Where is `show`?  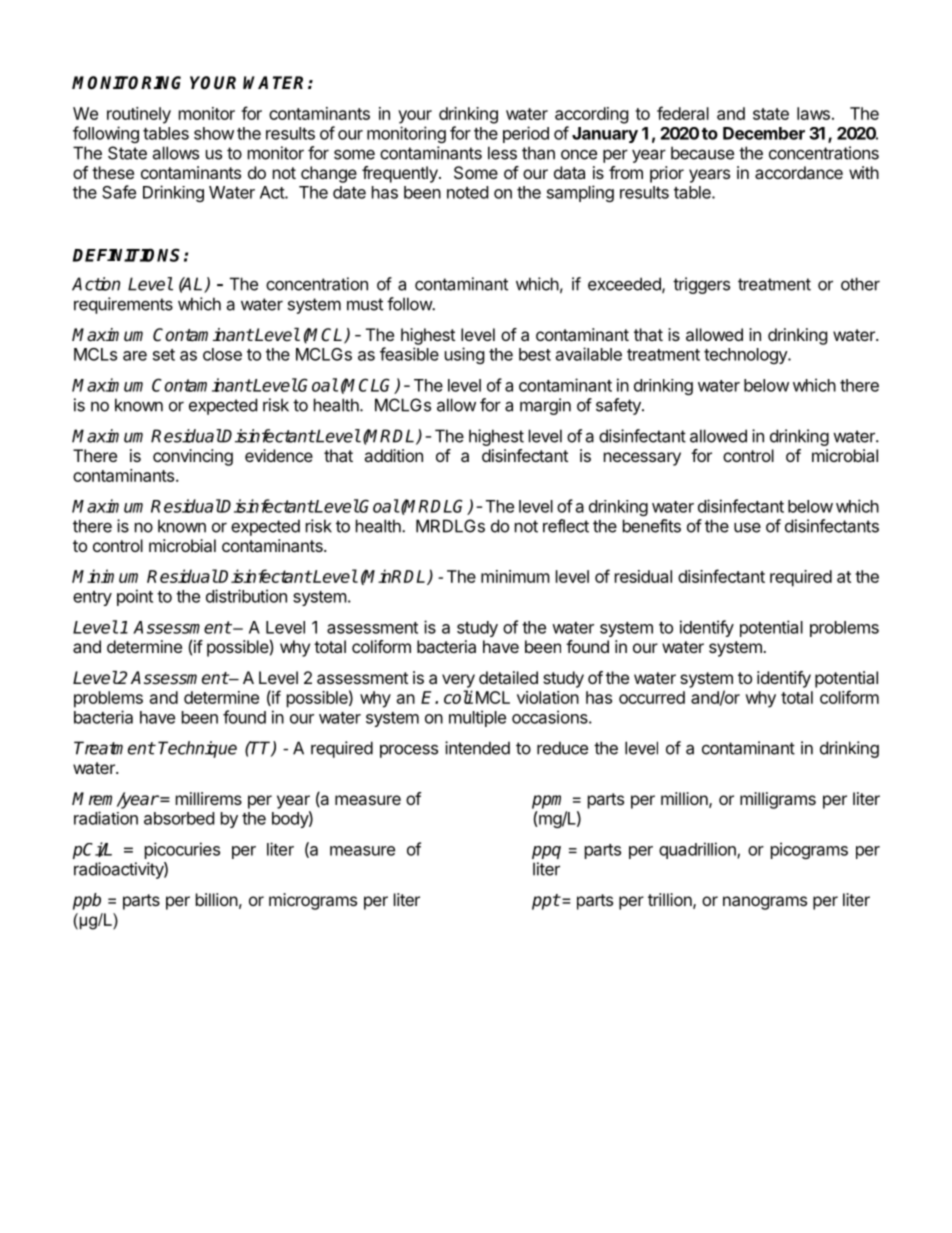
show is located at coordinates (214, 133).
